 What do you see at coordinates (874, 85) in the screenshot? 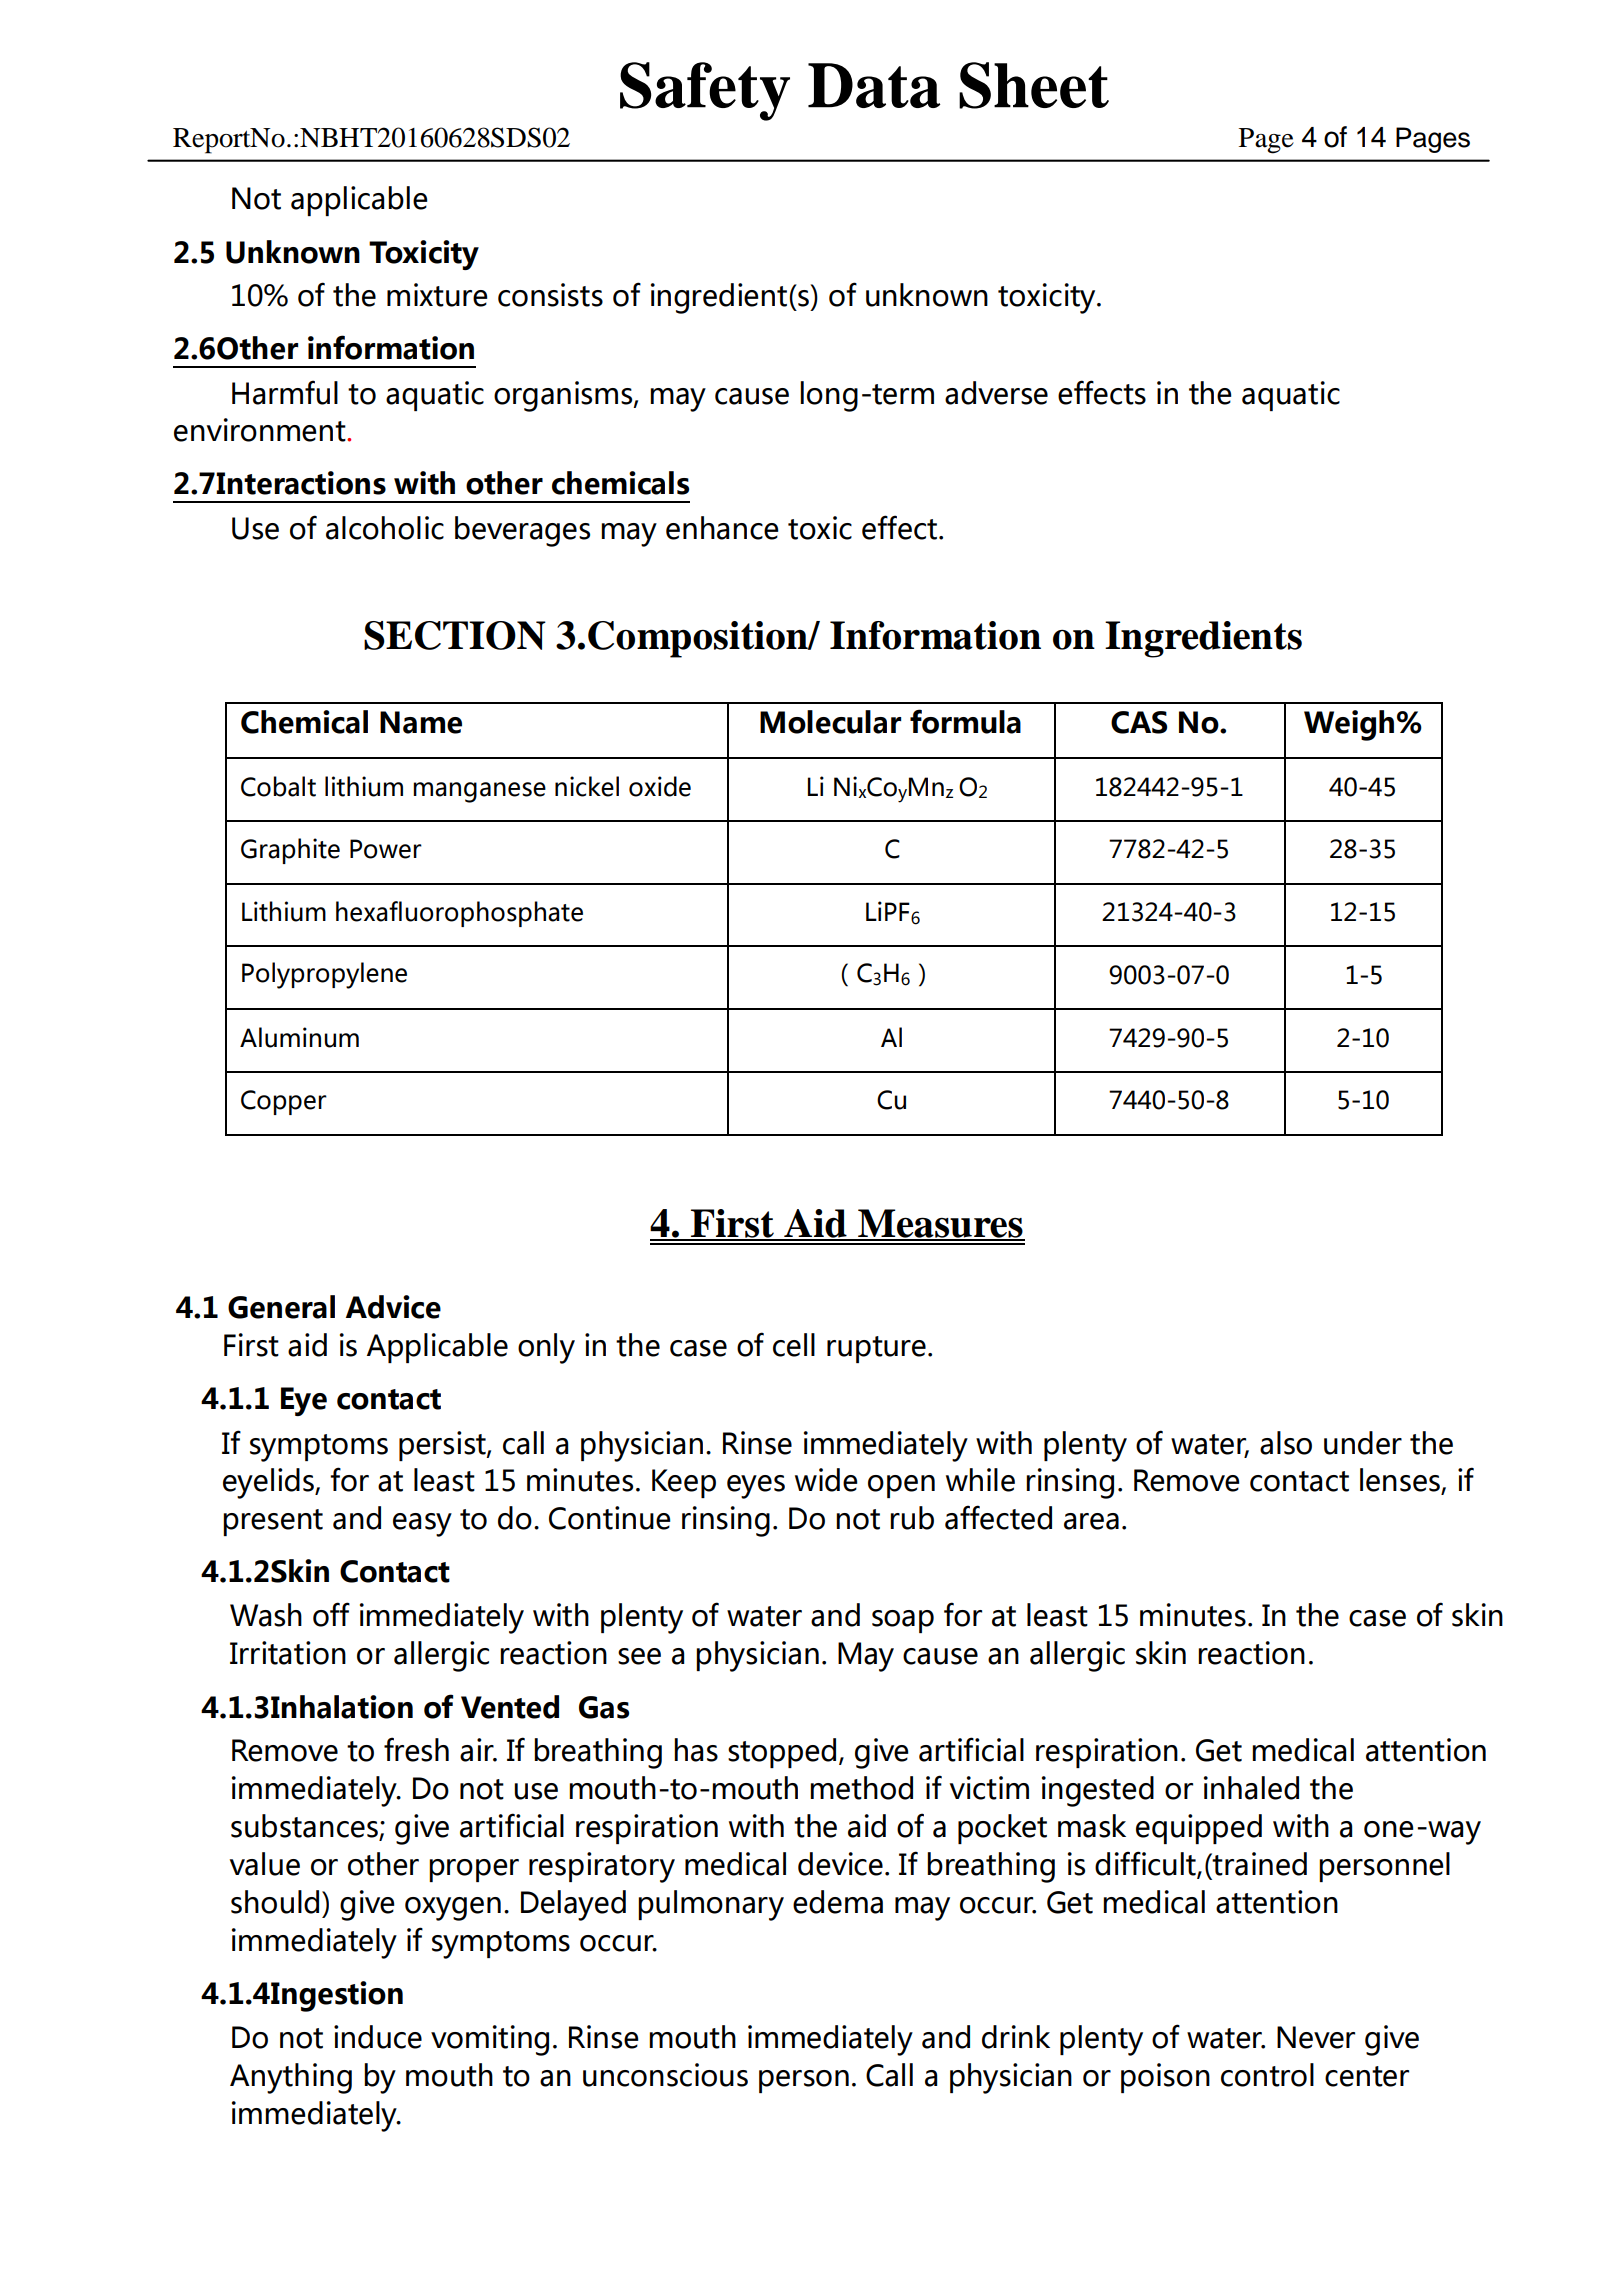
I see `Data` at bounding box center [874, 85].
